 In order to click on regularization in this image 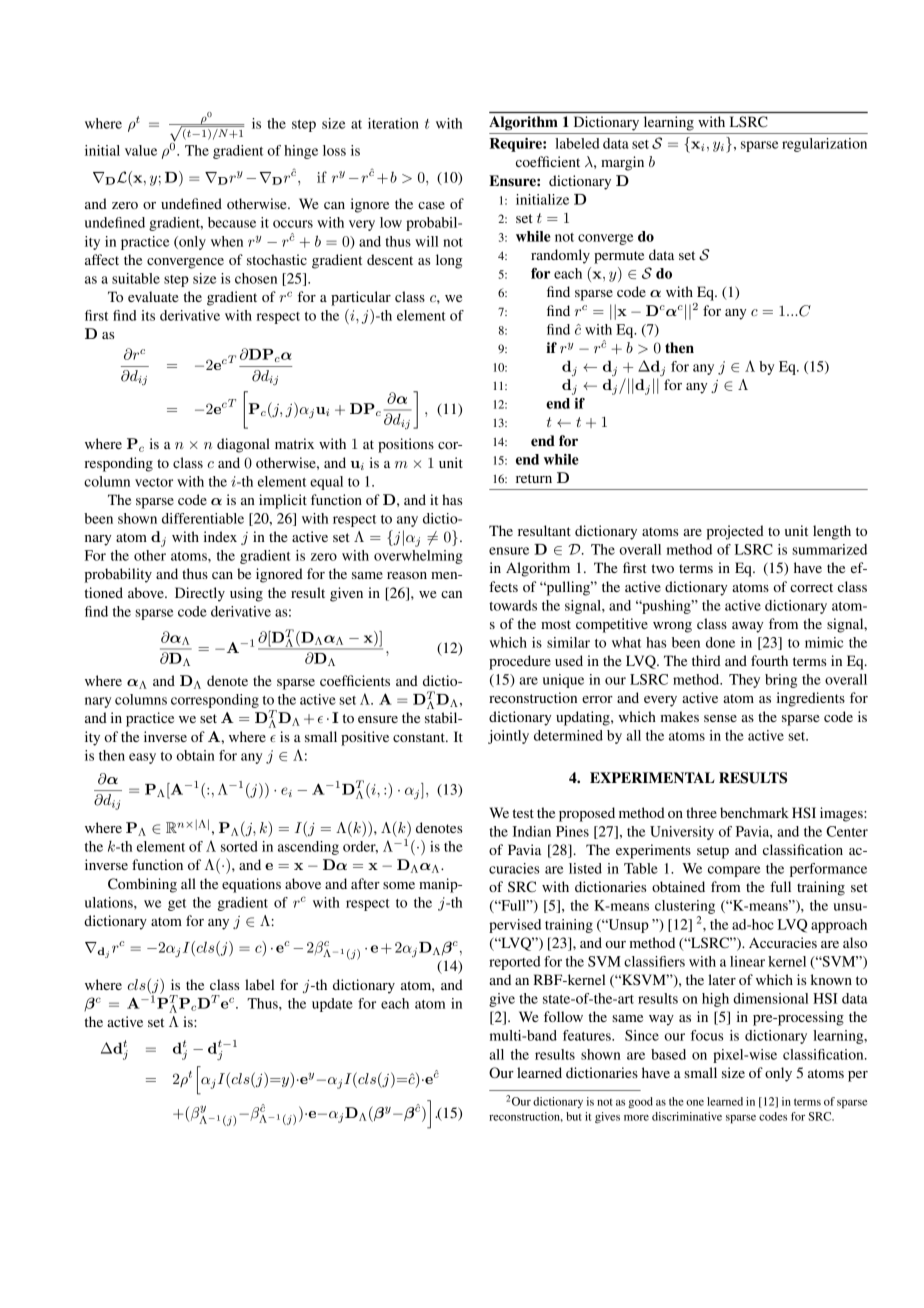, I will do `click(824, 145)`.
